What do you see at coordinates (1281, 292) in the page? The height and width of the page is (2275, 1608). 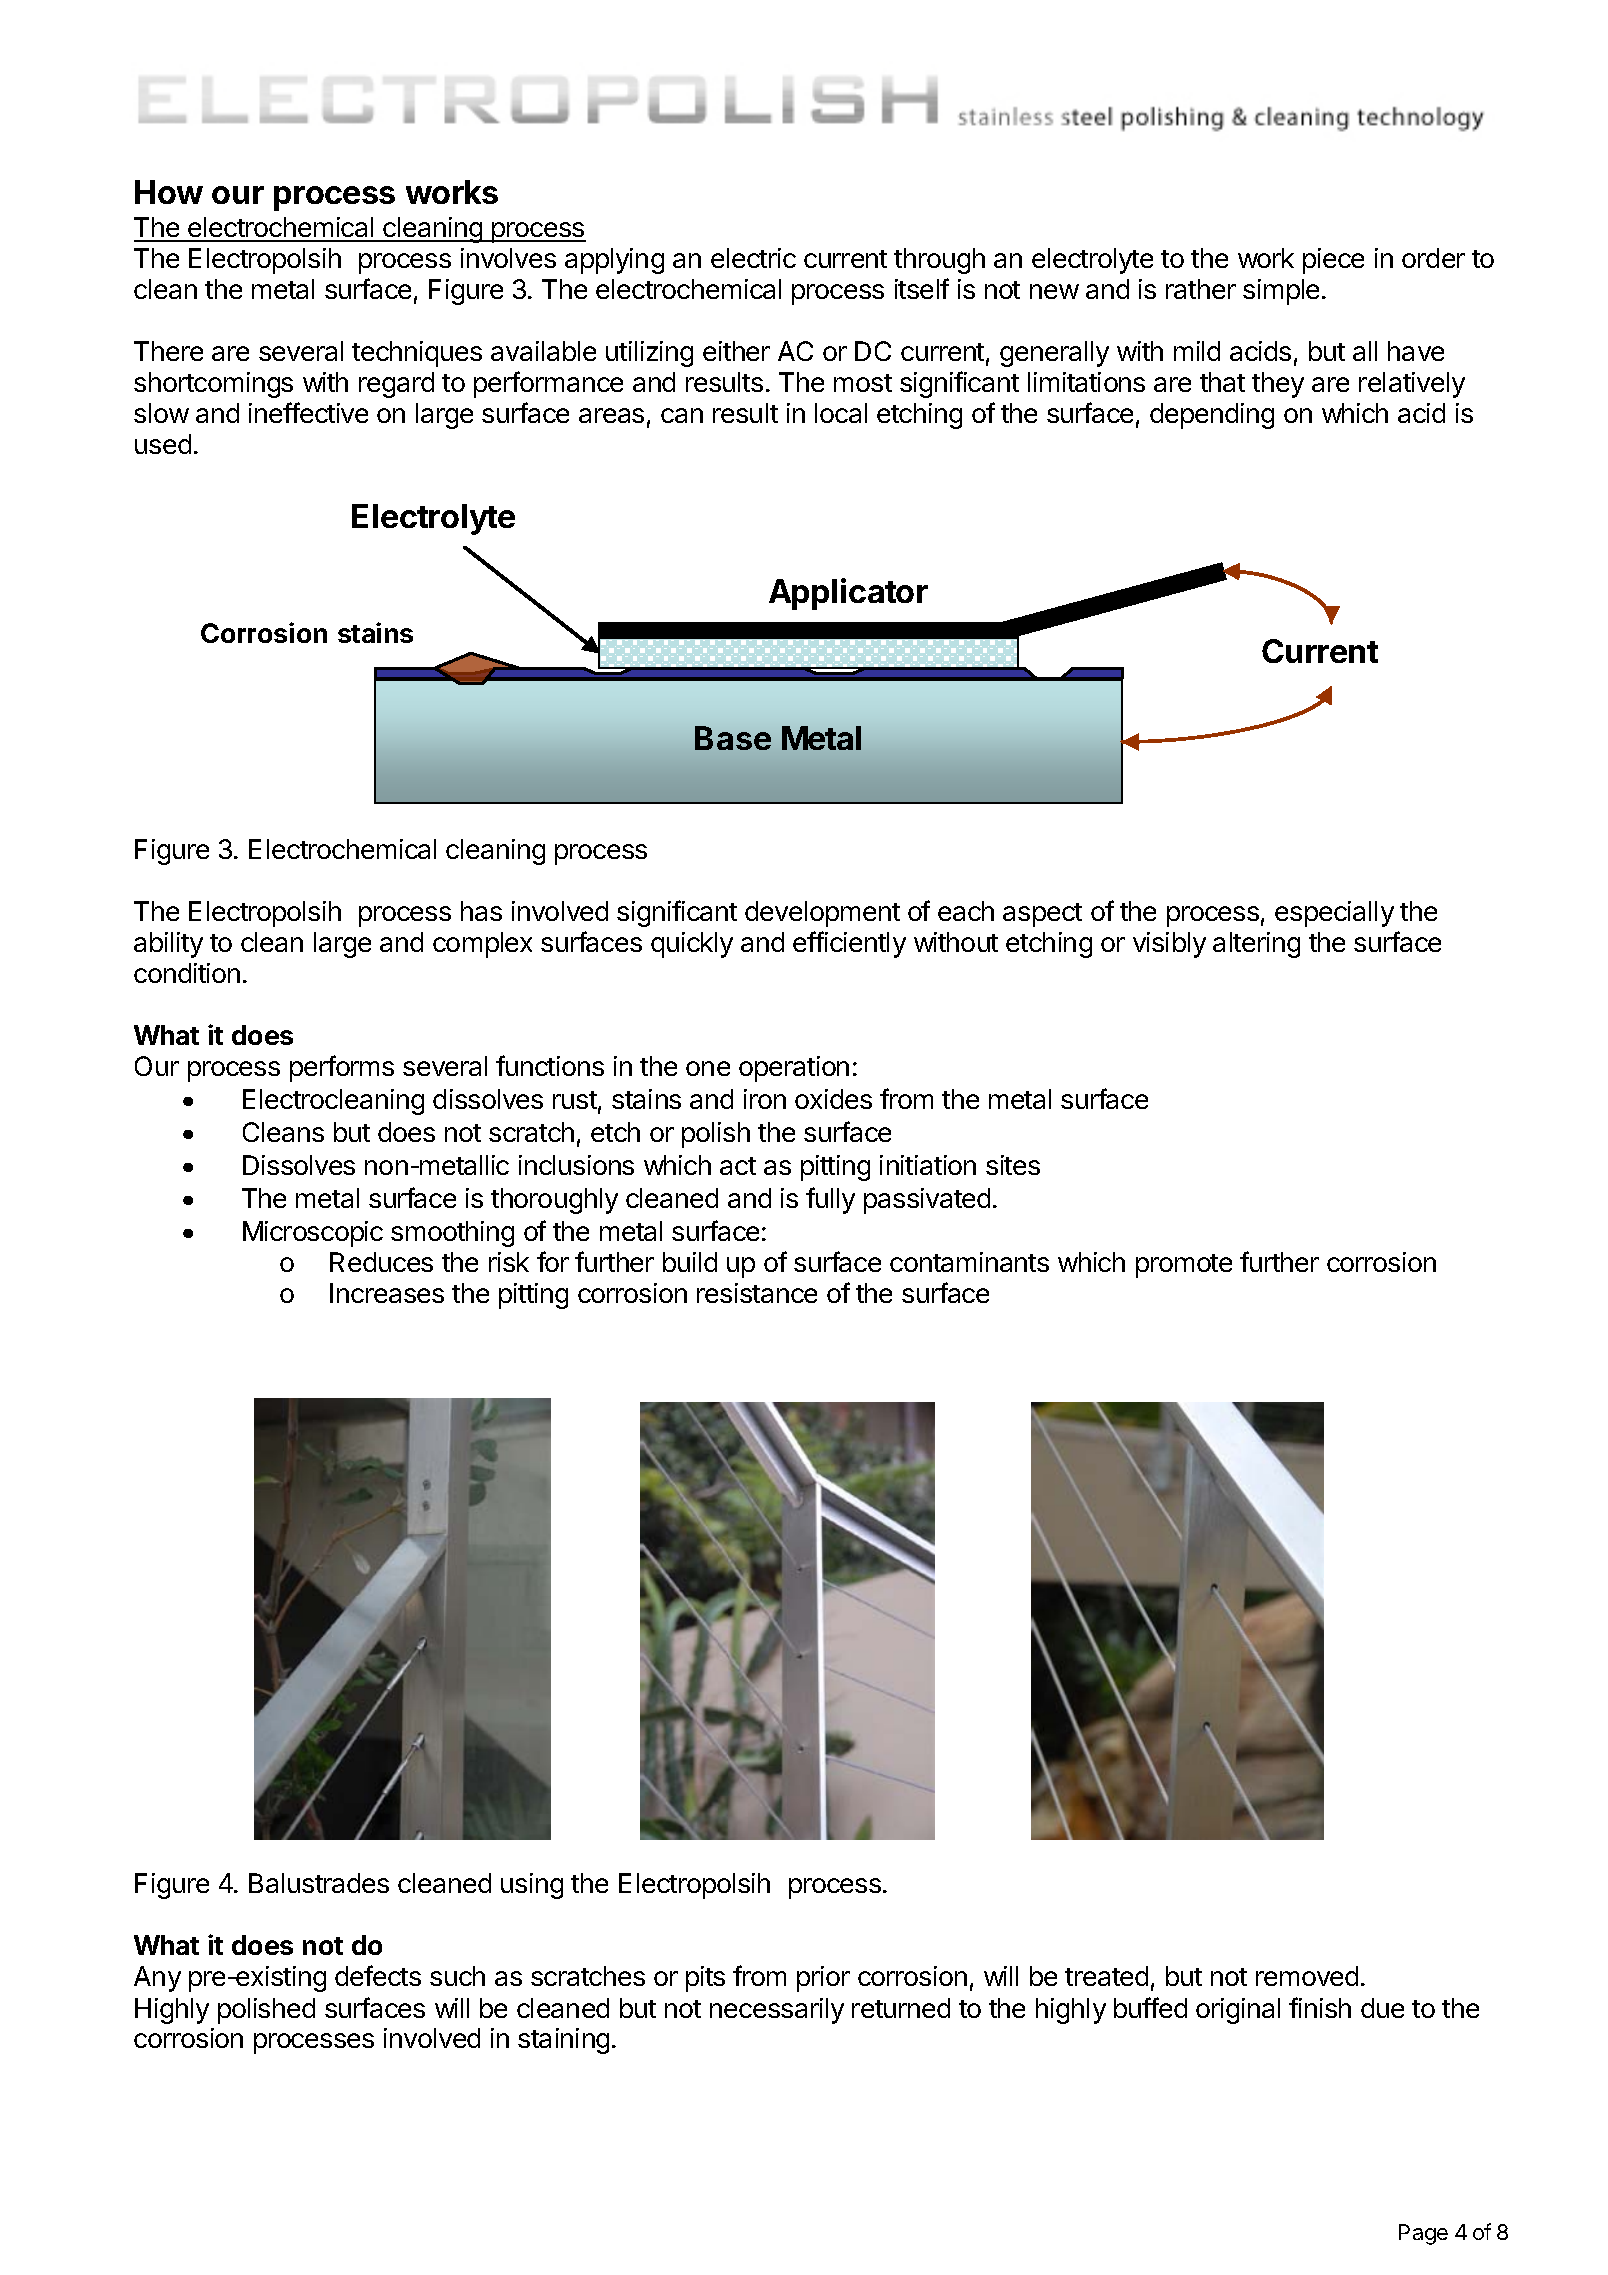 I see `simple` at bounding box center [1281, 292].
